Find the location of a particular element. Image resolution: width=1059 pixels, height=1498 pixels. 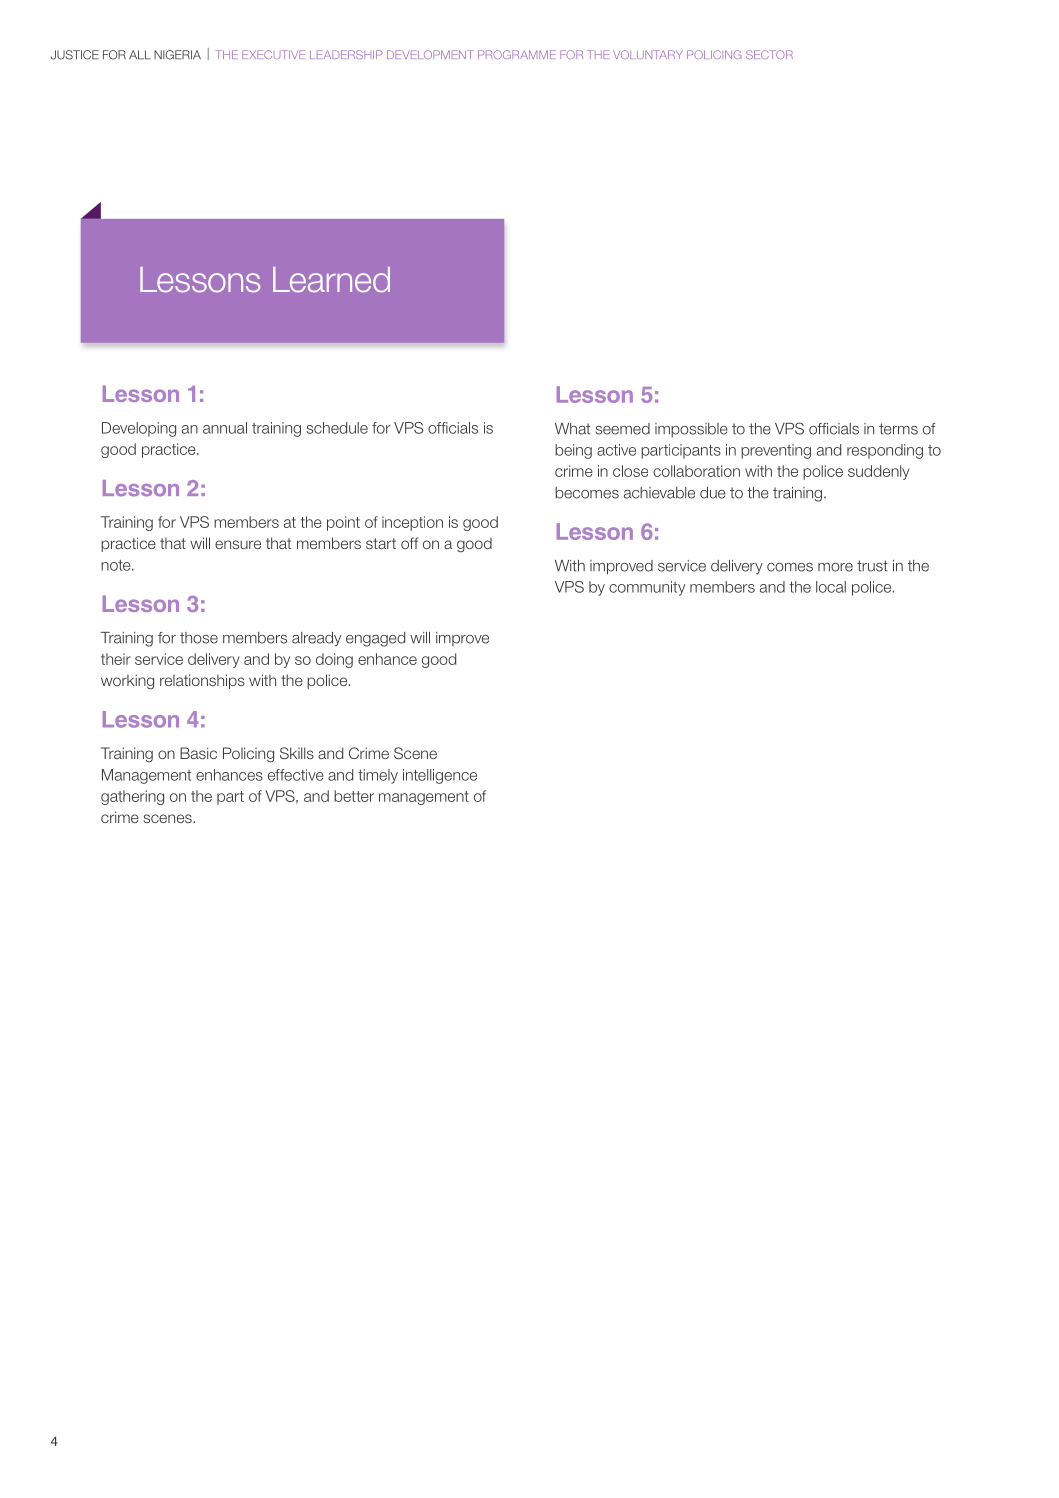

Developing is located at coordinates (139, 429).
